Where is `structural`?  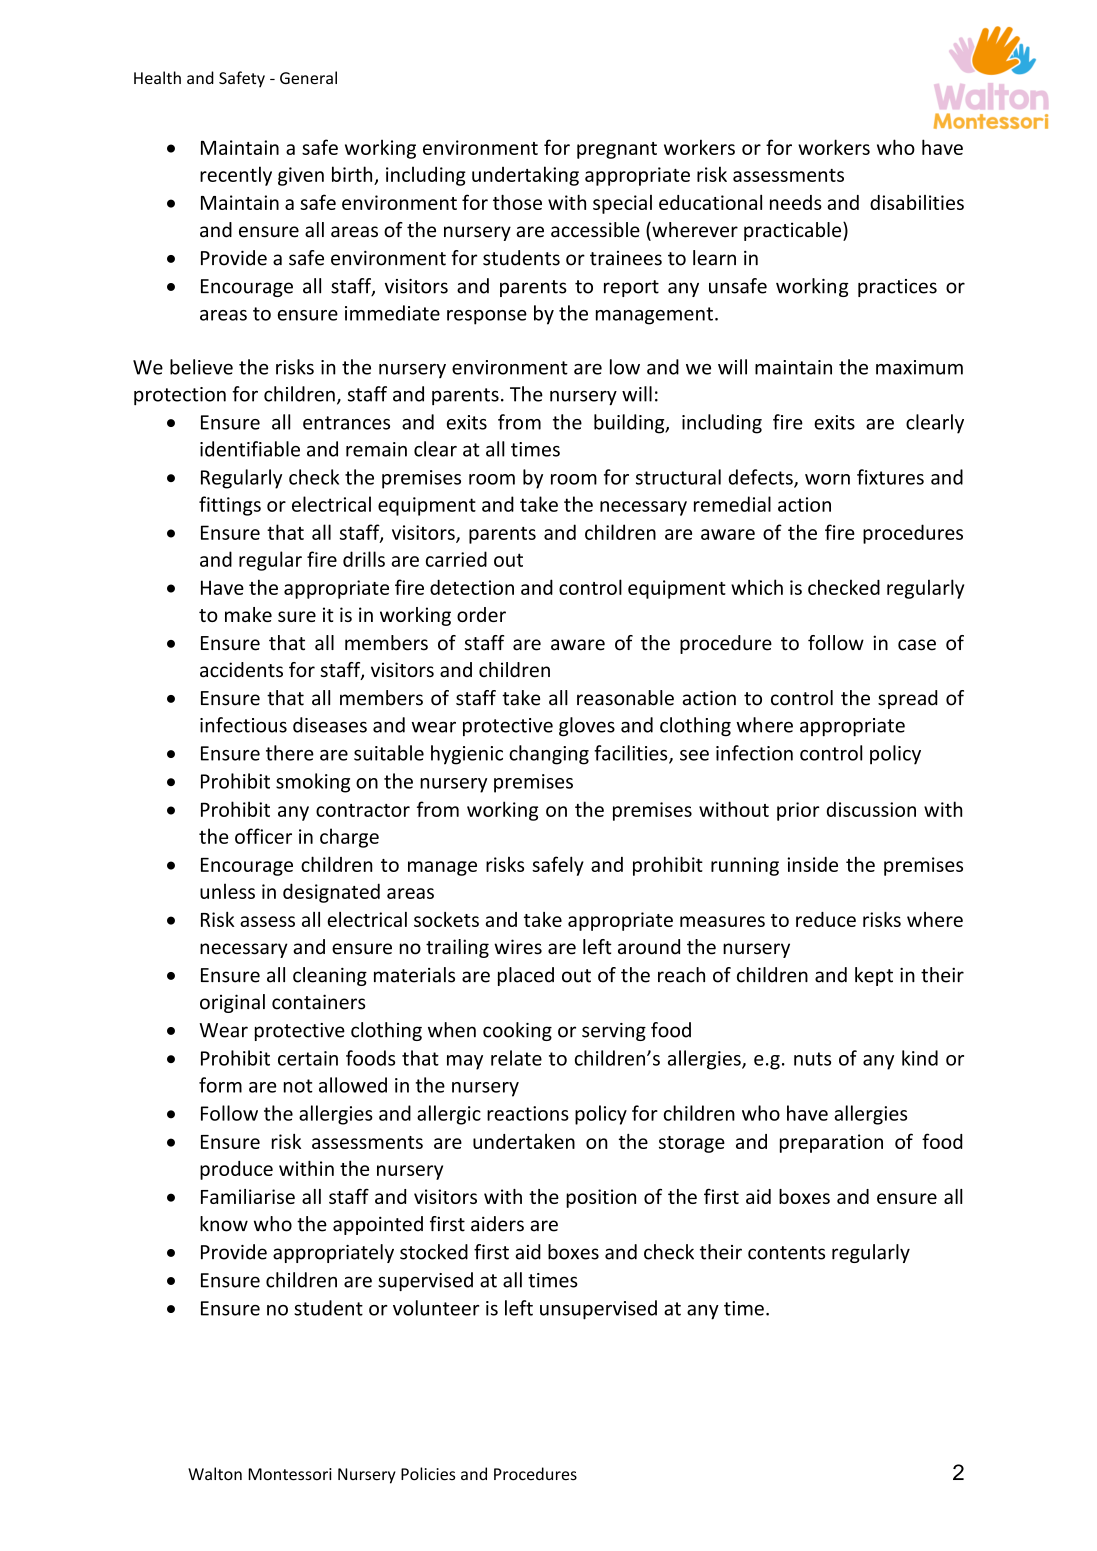
structural is located at coordinates (678, 477).
